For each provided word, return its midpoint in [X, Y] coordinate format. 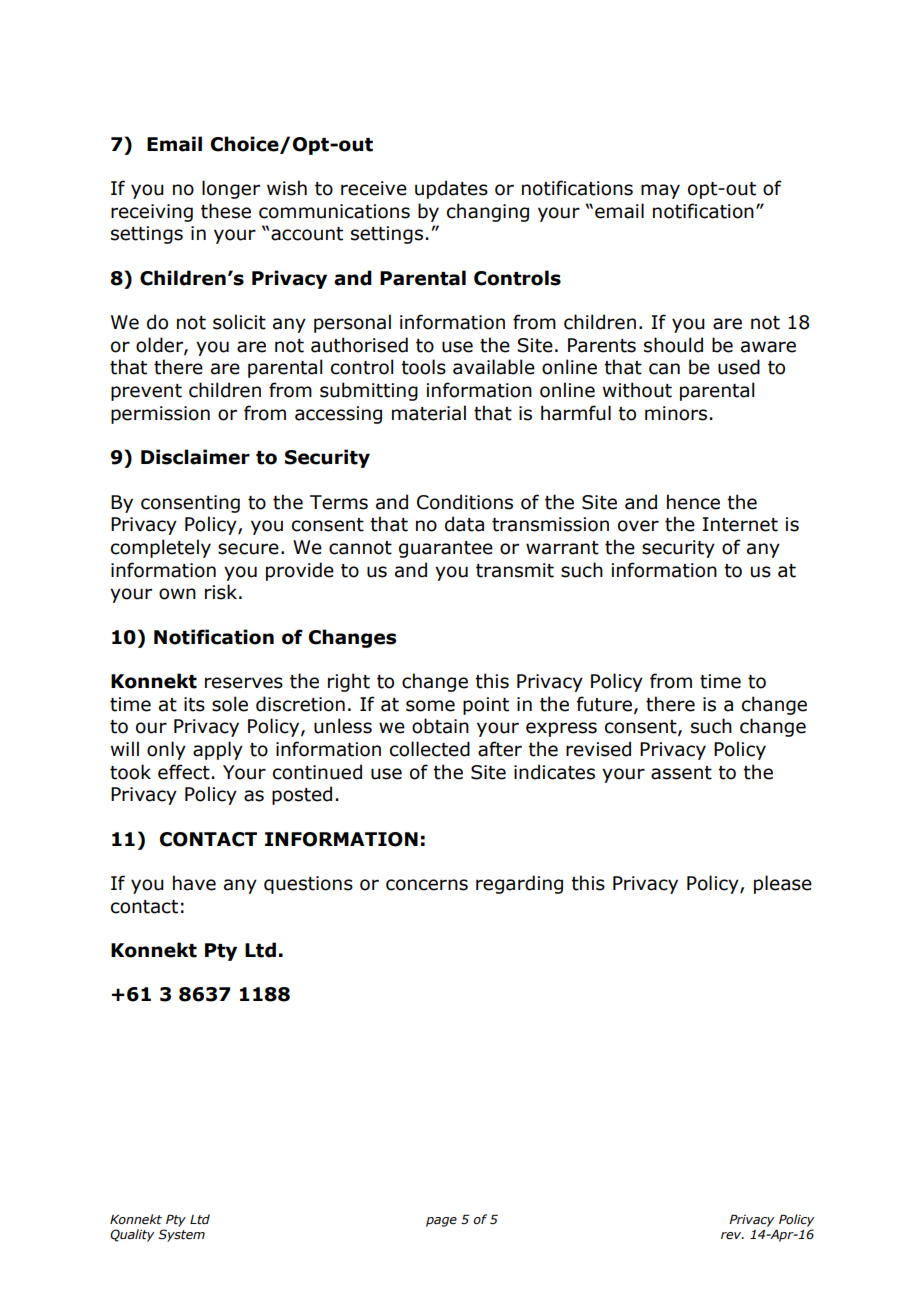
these [226, 211]
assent [681, 773]
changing [488, 212]
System [181, 1235]
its [194, 704]
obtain [440, 726]
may [660, 191]
